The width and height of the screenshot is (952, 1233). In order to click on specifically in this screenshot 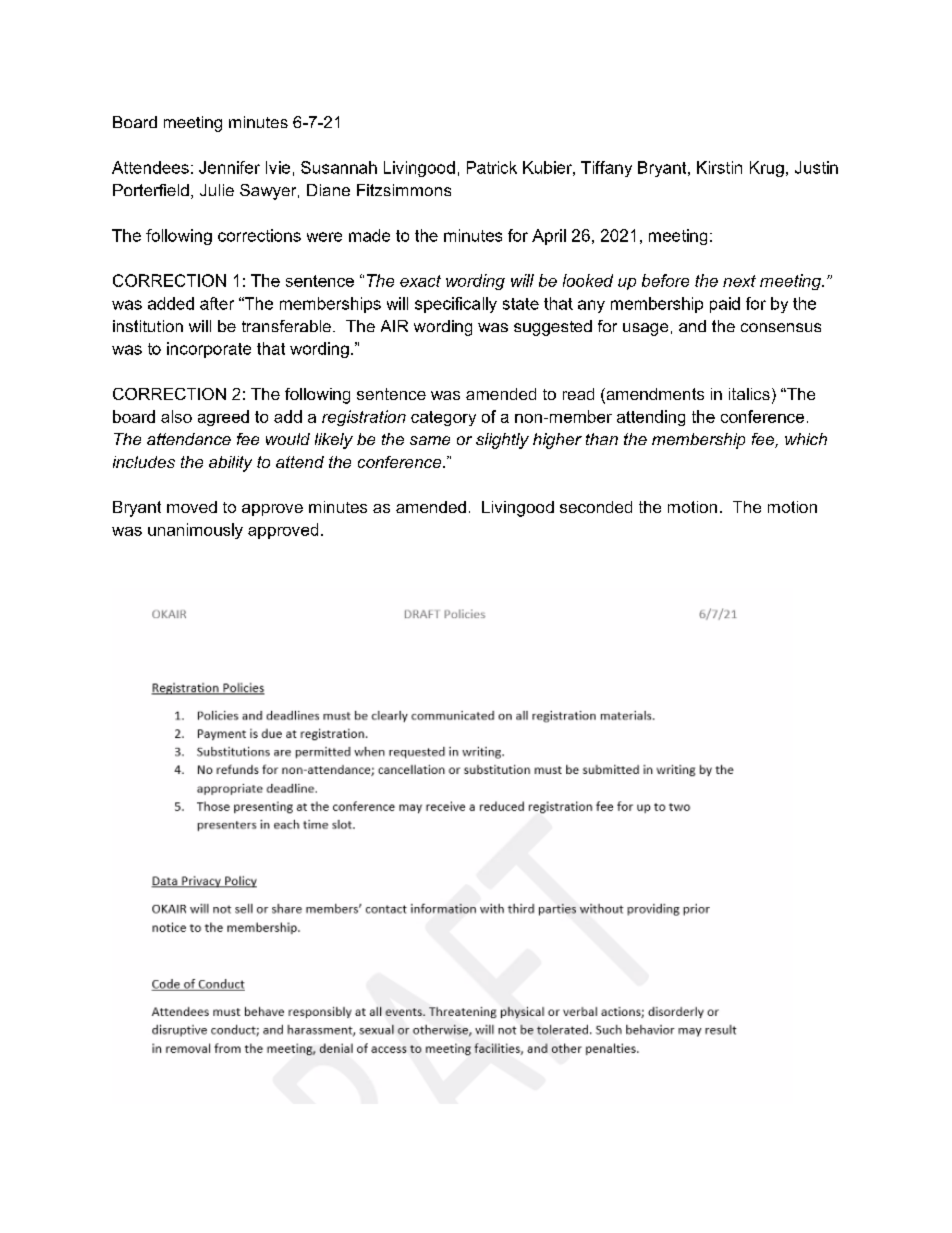, I will do `click(456, 305)`.
